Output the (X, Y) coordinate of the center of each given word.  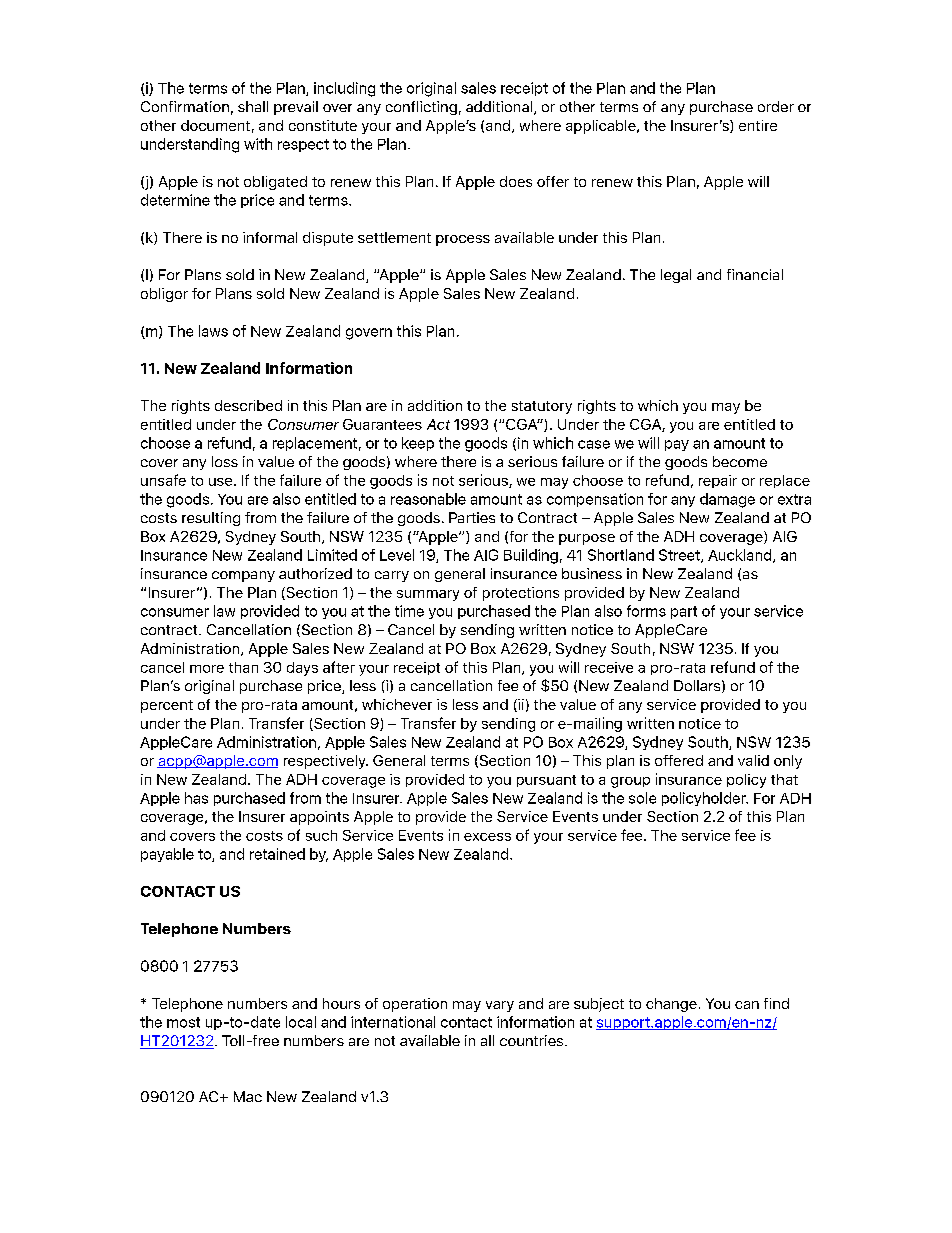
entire (758, 125)
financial (755, 274)
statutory (542, 407)
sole (642, 798)
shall (253, 106)
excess (487, 837)
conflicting (421, 108)
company (243, 576)
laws (213, 331)
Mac (248, 1096)
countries (533, 1040)
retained (277, 854)
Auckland (741, 556)
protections (521, 594)
